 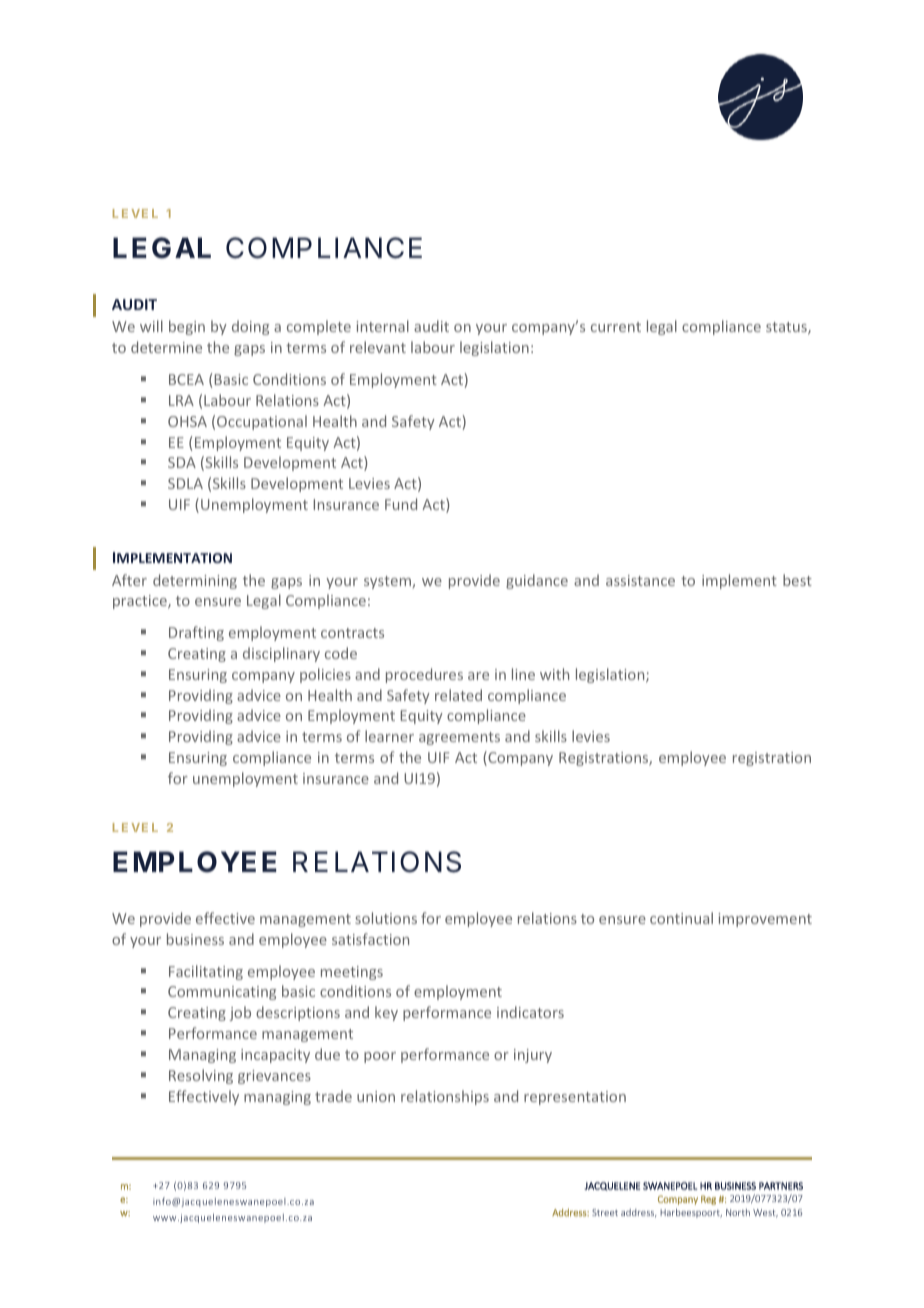 I want to click on determine, so click(x=166, y=347).
